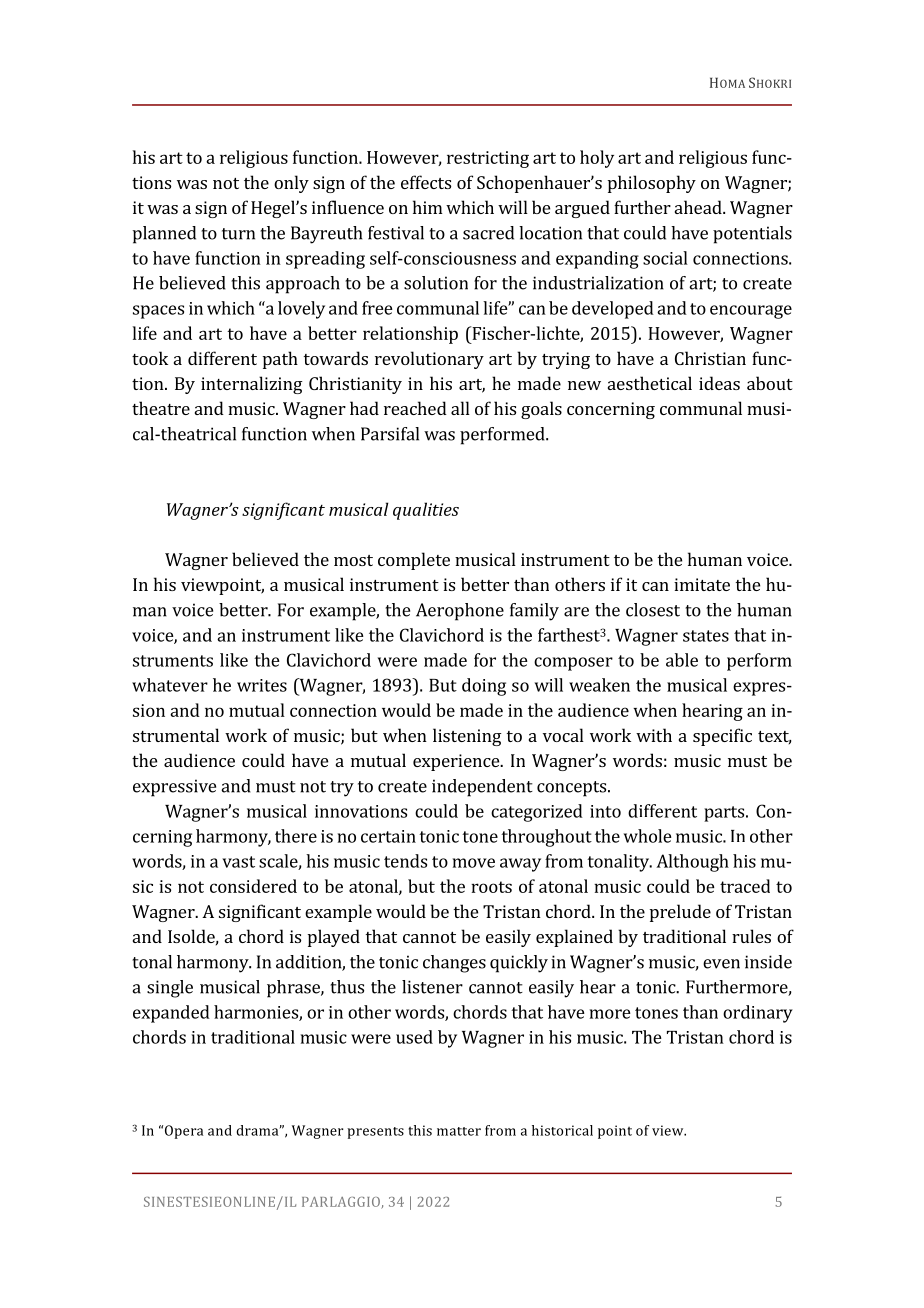  What do you see at coordinates (459, 1131) in the page?
I see `matter` at bounding box center [459, 1131].
